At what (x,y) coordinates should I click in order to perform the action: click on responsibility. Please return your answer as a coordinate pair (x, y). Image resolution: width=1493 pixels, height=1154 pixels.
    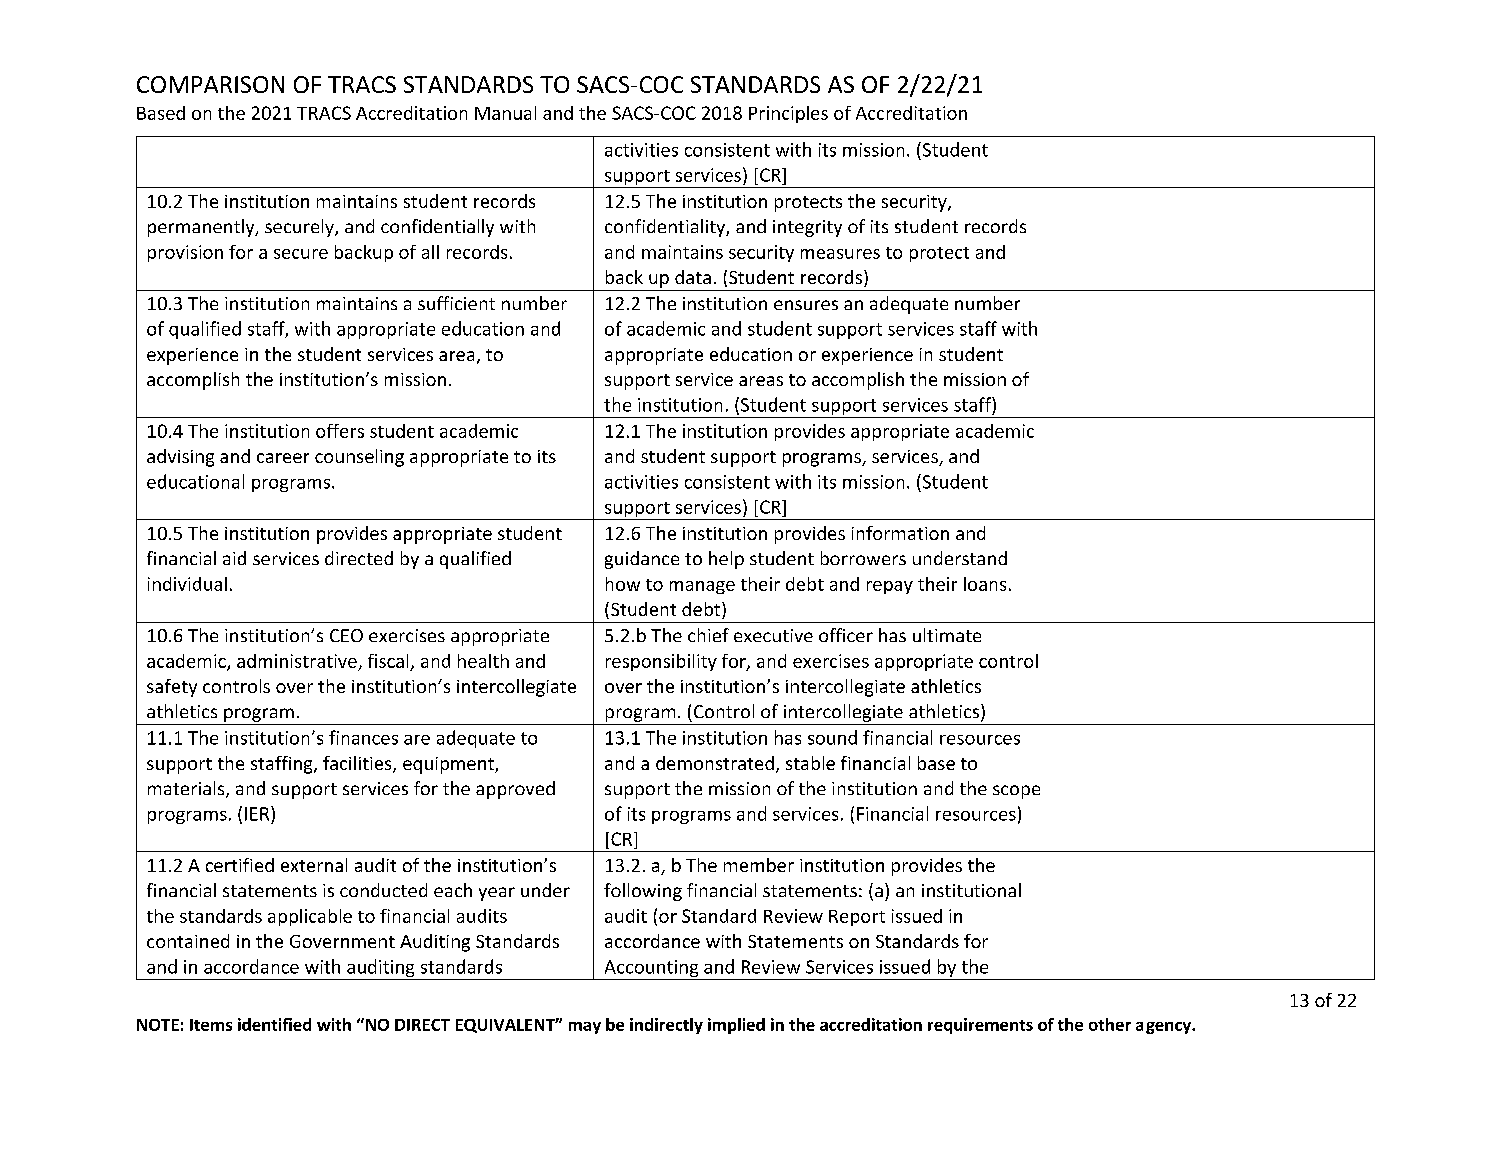
    Looking at the image, I should click on (661, 662).
